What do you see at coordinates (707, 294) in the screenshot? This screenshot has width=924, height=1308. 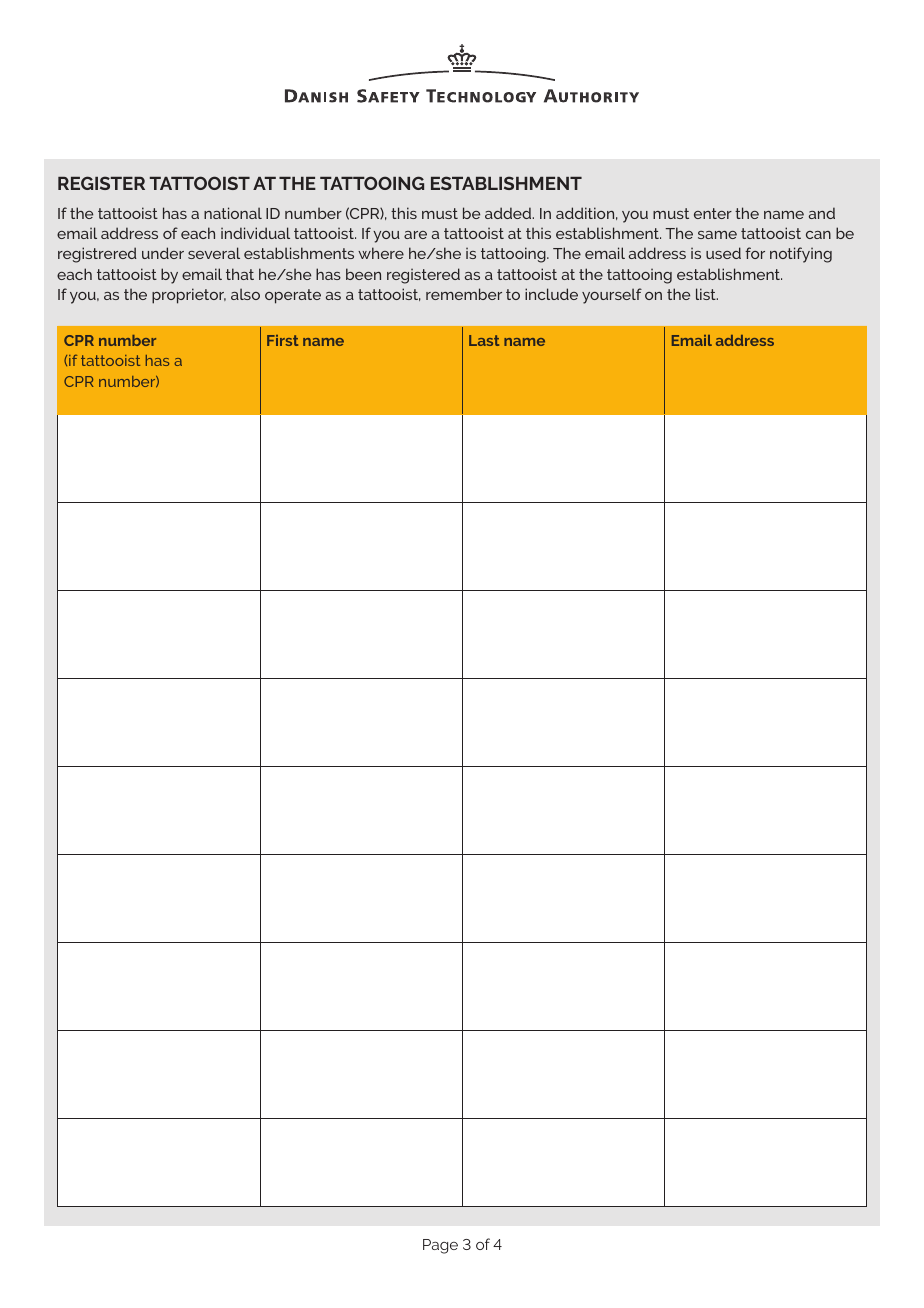 I see `list` at bounding box center [707, 294].
